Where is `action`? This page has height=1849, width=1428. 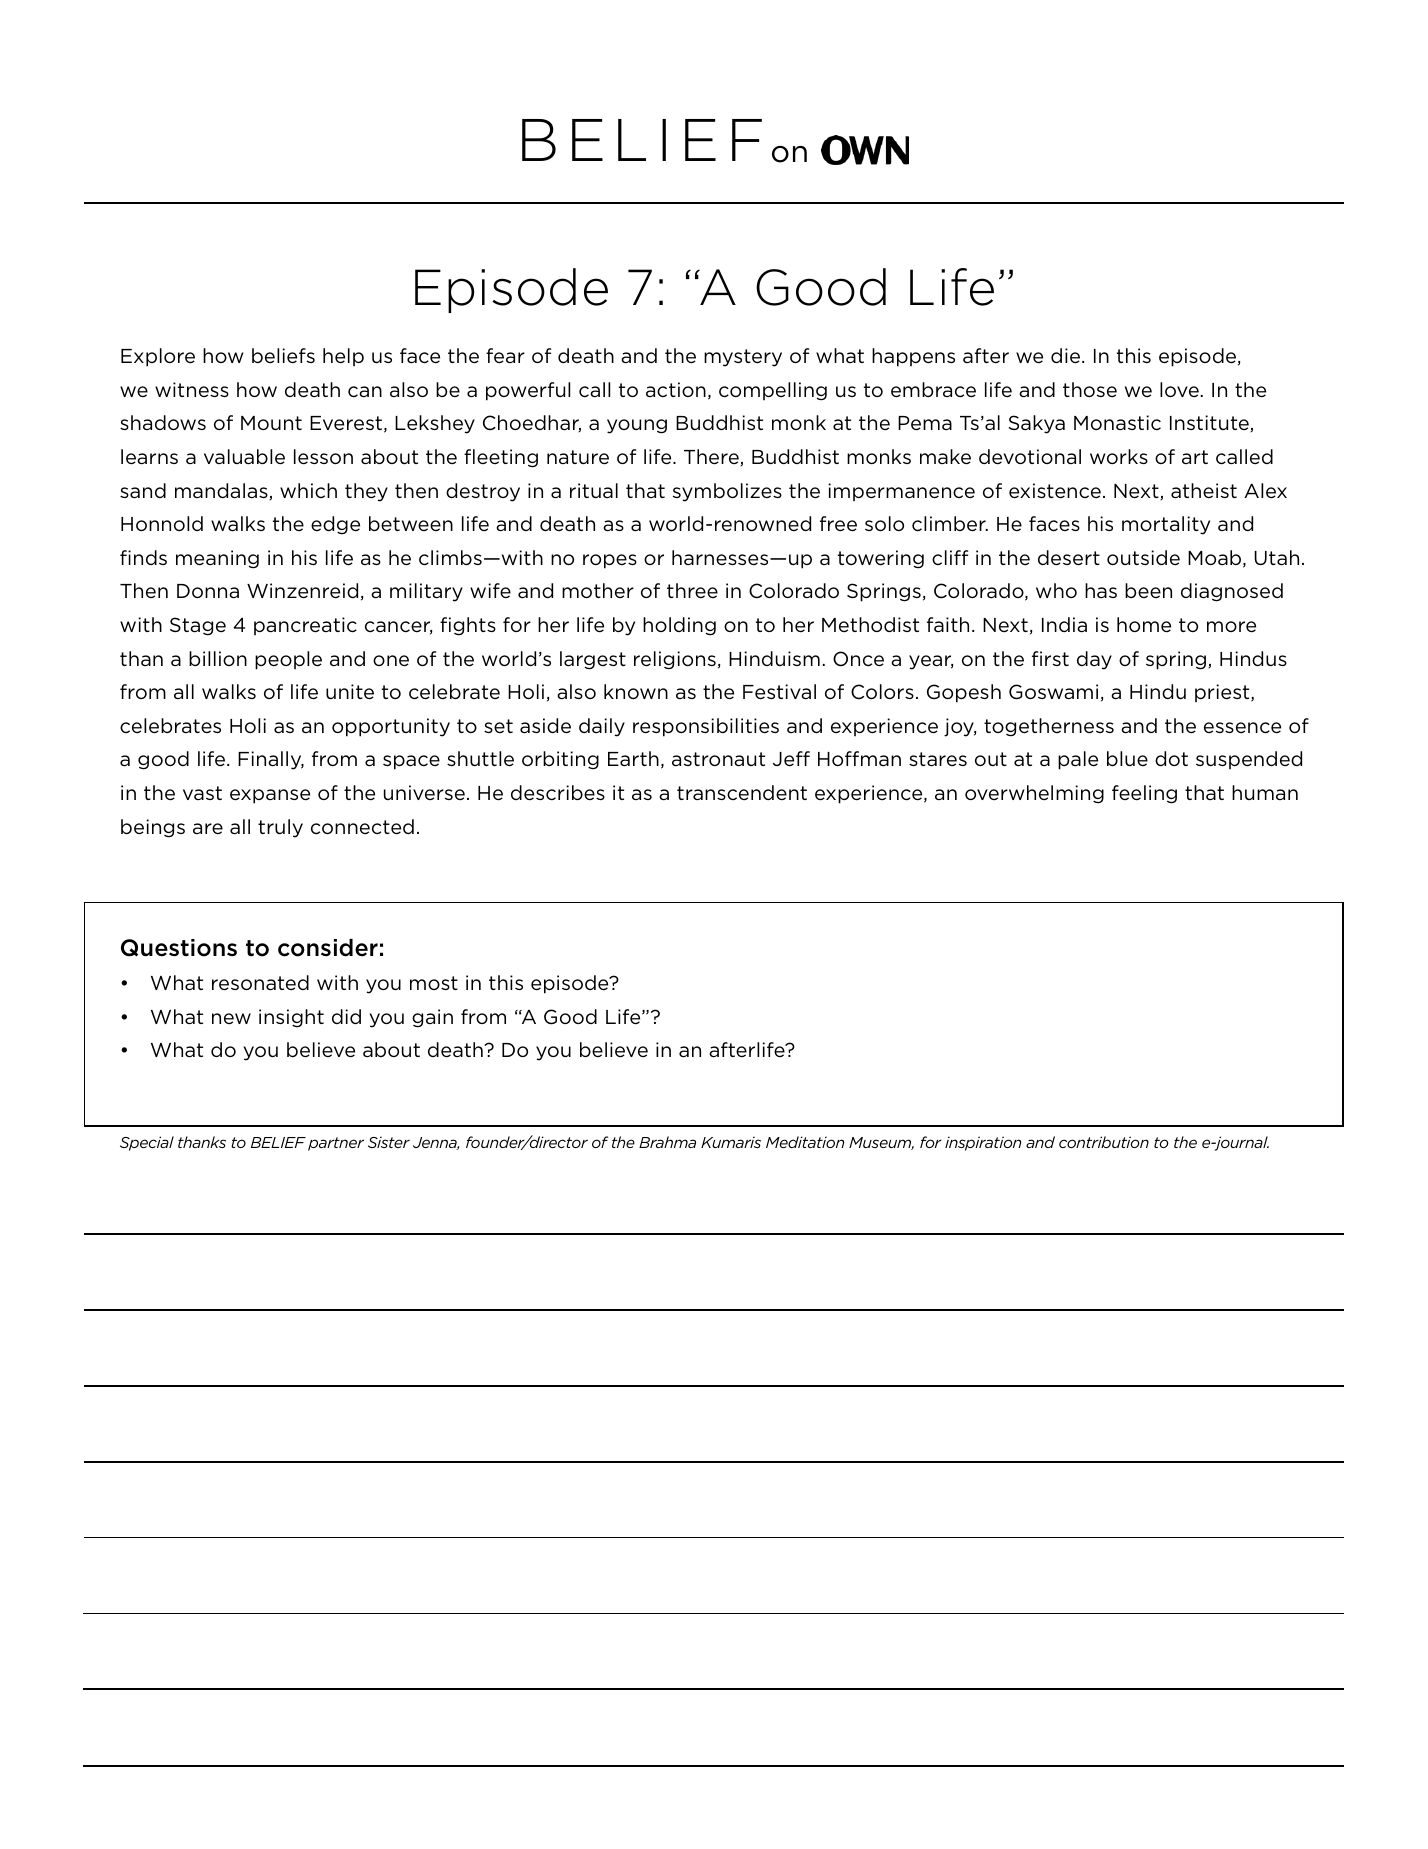
action is located at coordinates (676, 389).
